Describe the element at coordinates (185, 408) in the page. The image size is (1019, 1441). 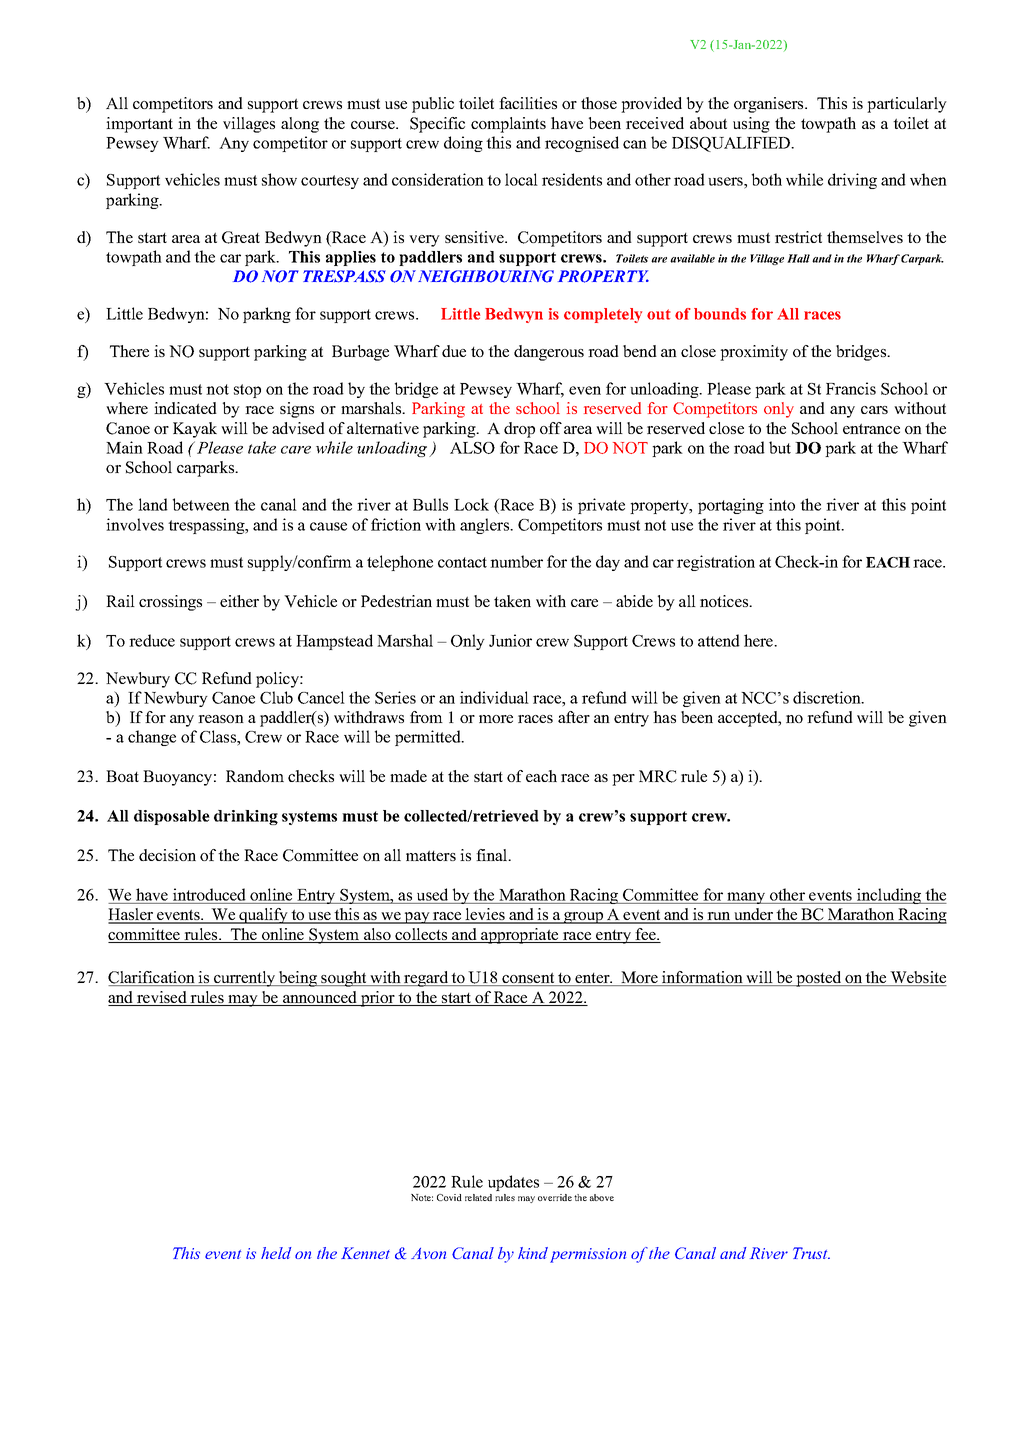
I see `indicated` at that location.
